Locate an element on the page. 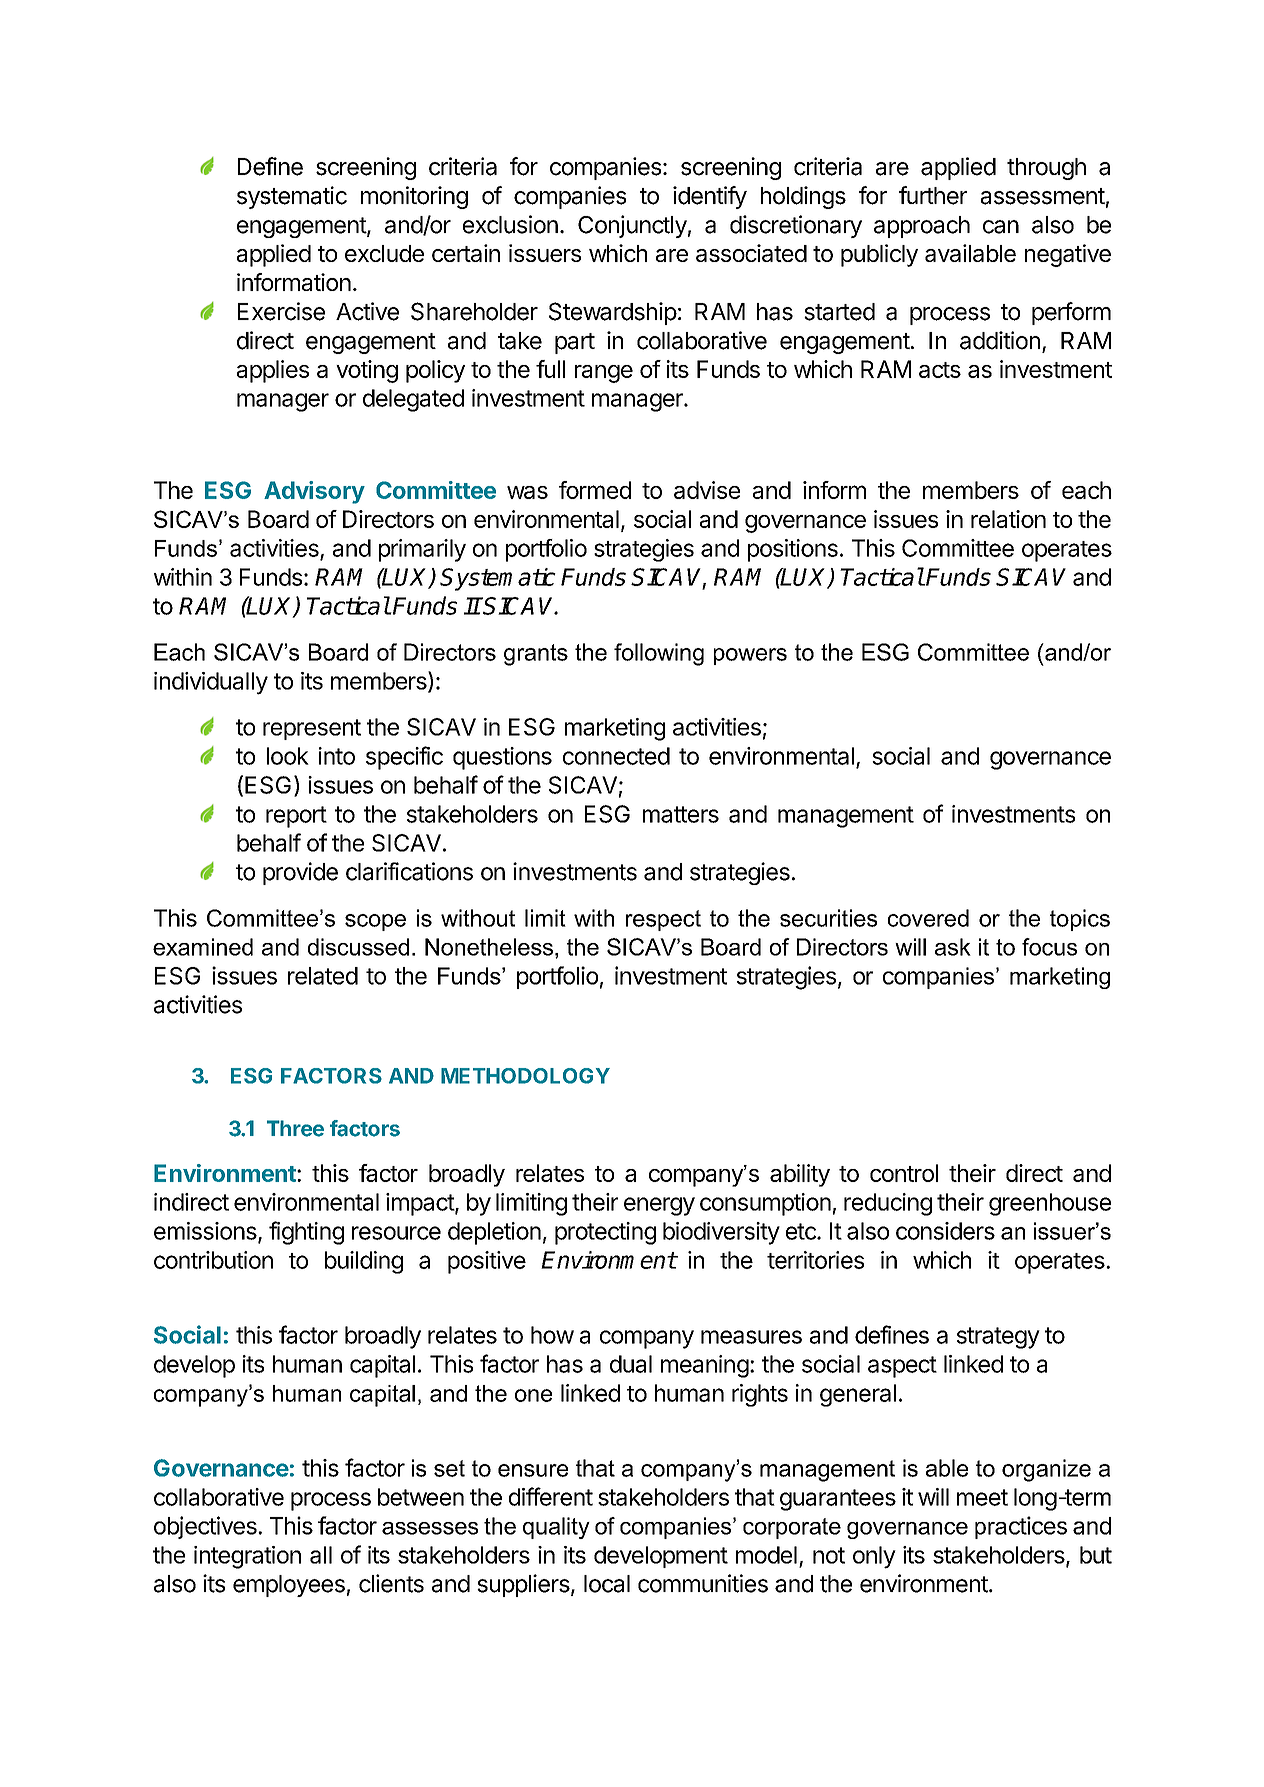  relation is located at coordinates (1008, 519).
